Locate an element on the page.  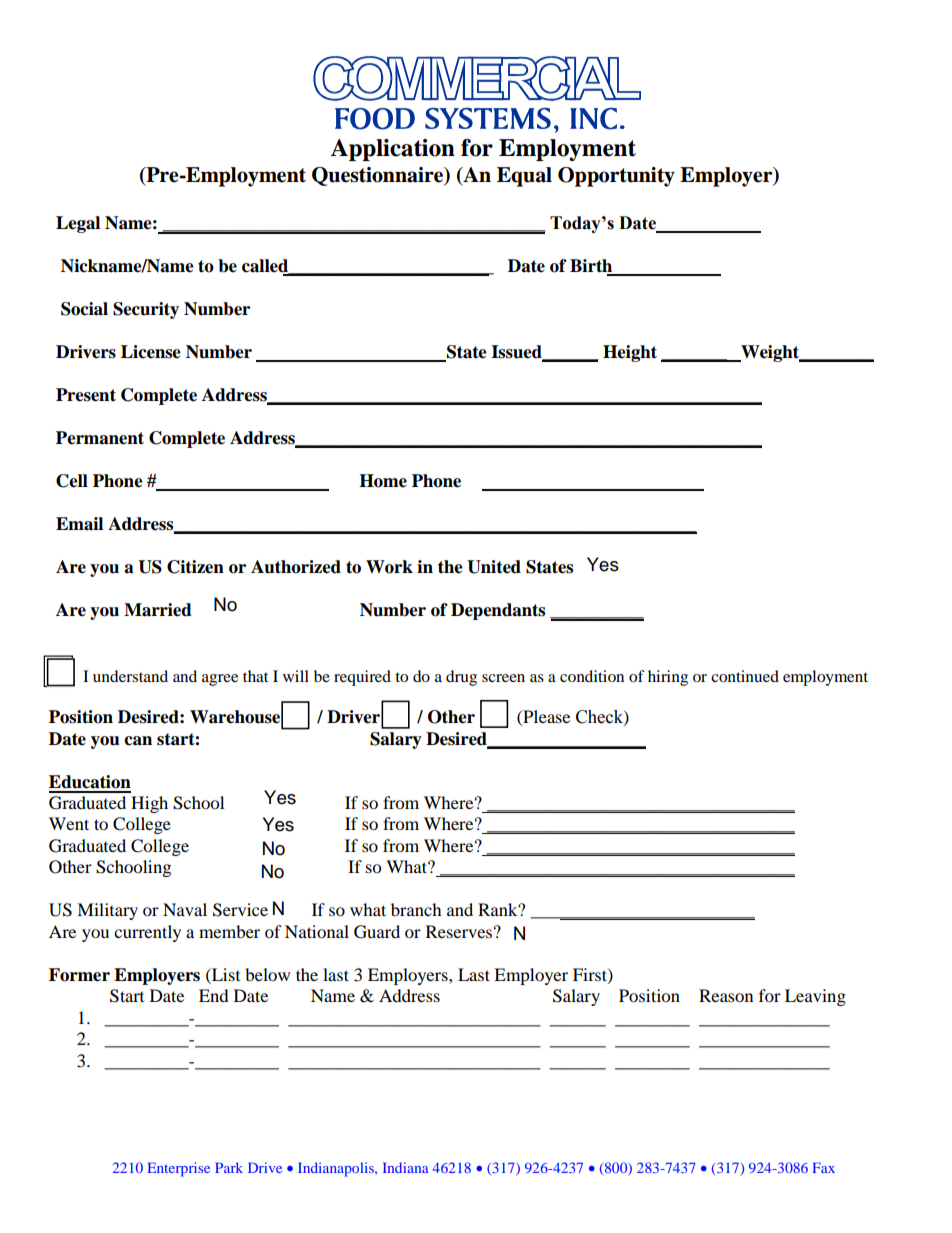
Fax is located at coordinates (824, 1167).
